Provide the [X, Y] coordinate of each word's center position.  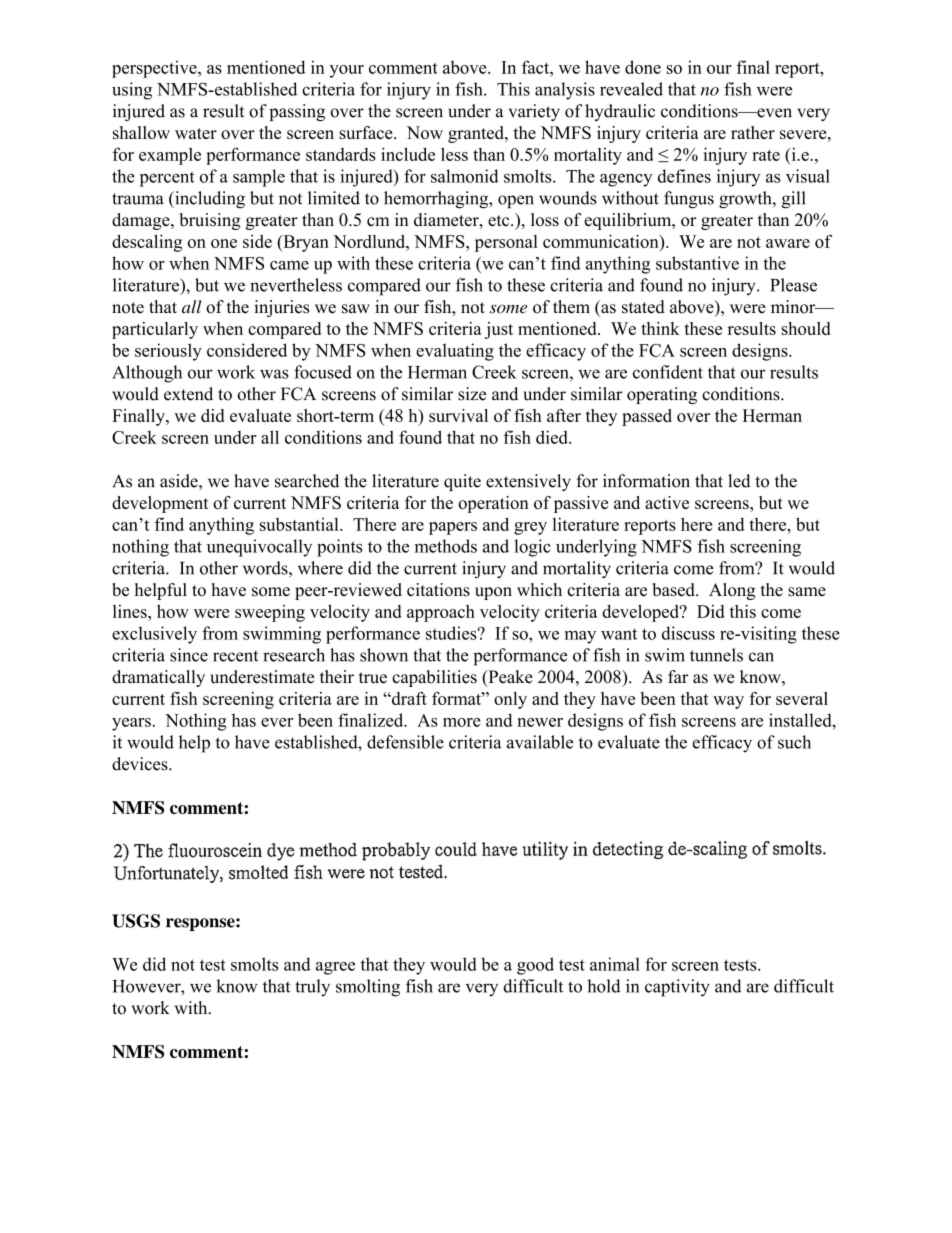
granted [477, 134]
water [196, 133]
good [535, 966]
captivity [677, 988]
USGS [136, 921]
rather [753, 132]
